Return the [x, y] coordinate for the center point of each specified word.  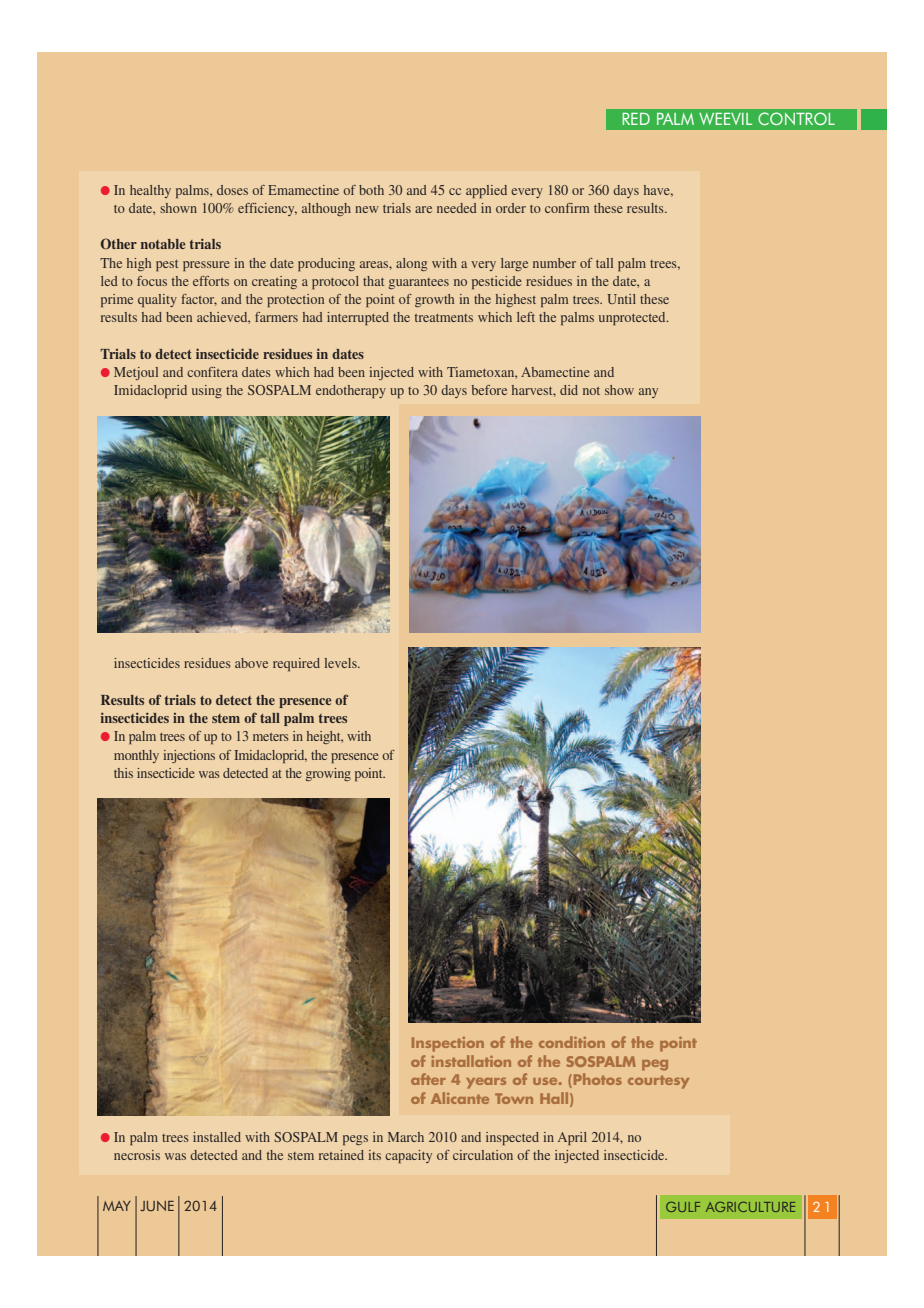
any [648, 393]
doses [232, 190]
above [251, 663]
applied [486, 191]
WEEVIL [725, 119]
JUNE [157, 1206]
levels [341, 663]
